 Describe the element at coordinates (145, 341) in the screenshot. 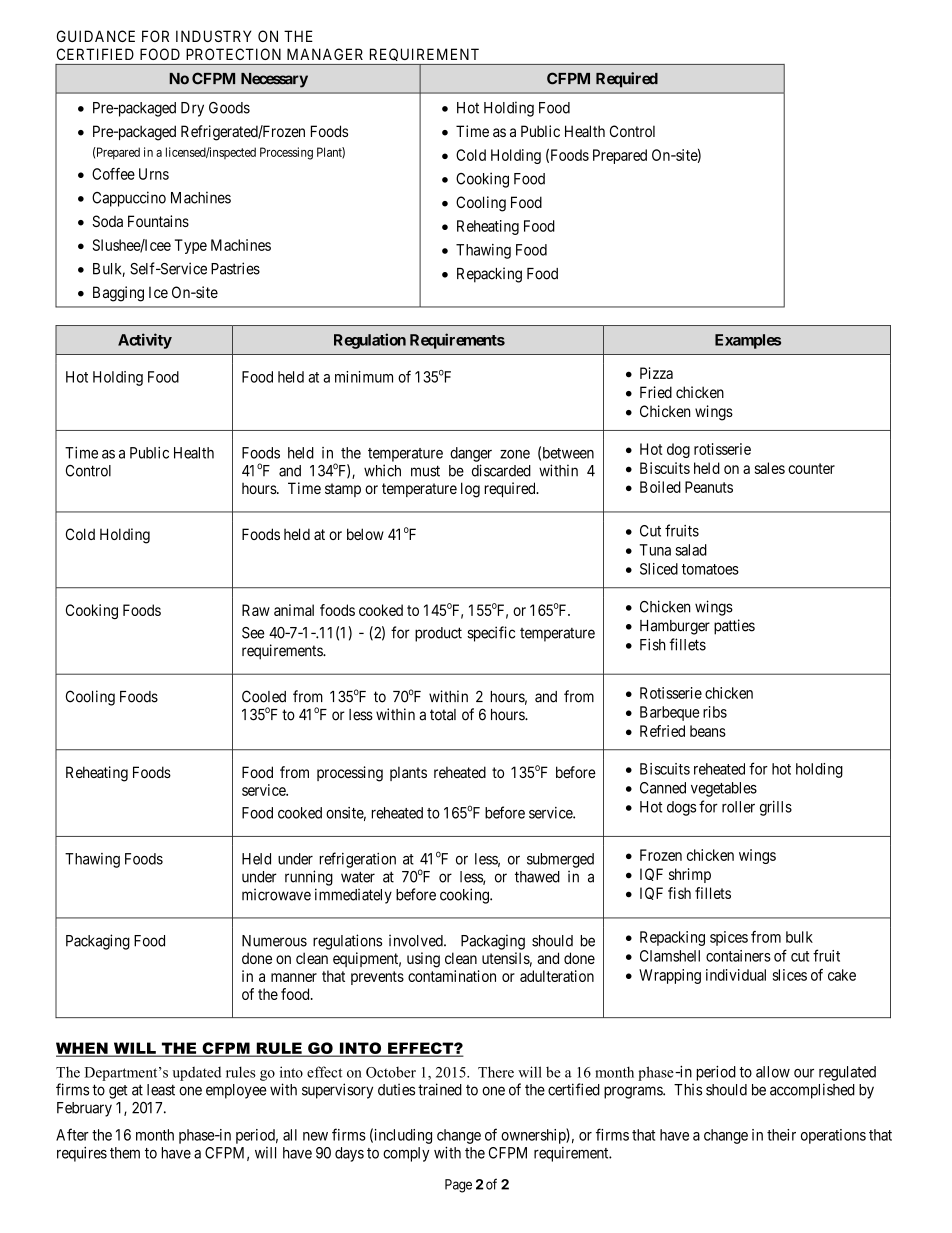

I see `Activity` at that location.
